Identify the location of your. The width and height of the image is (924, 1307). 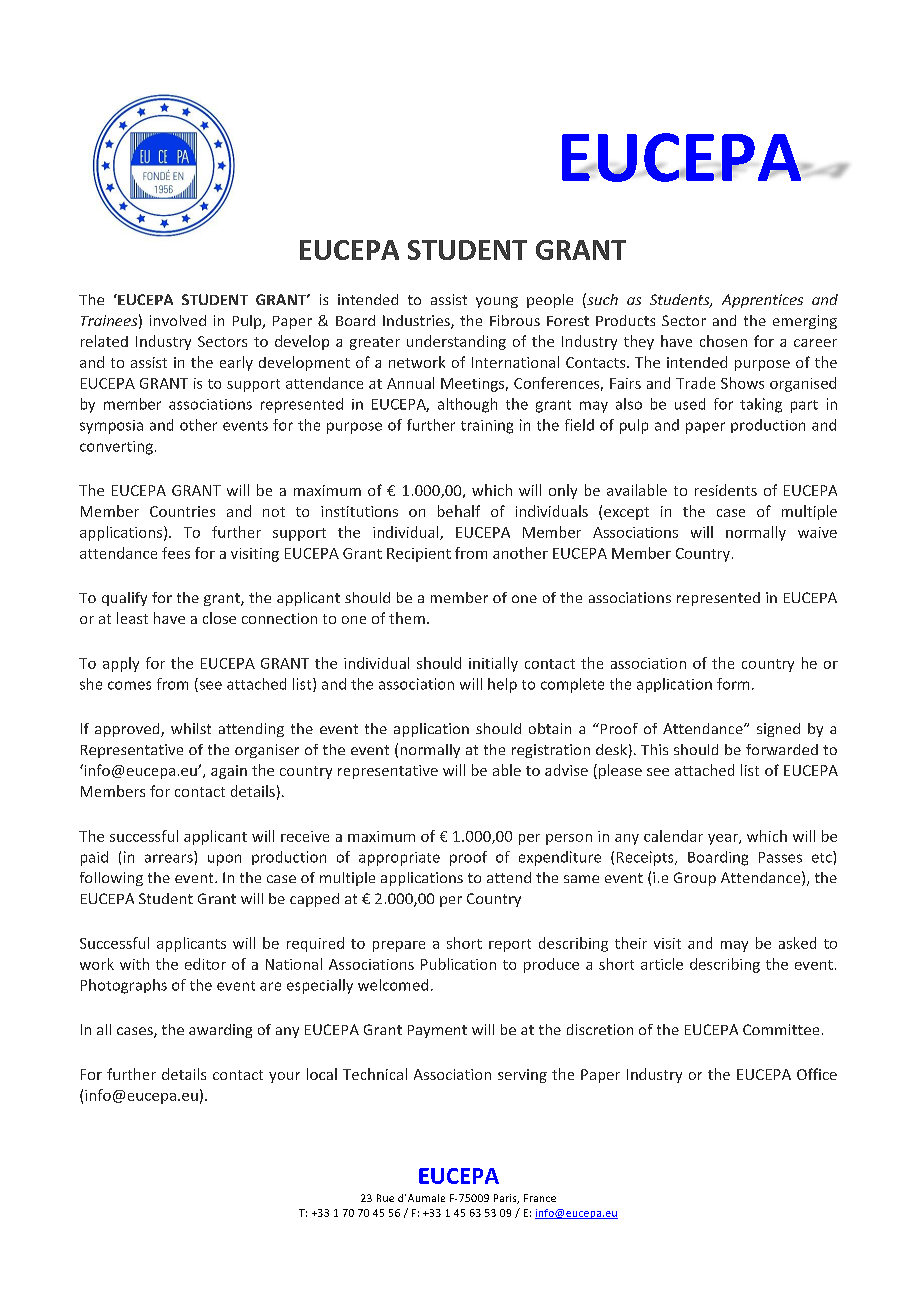
(284, 1077).
